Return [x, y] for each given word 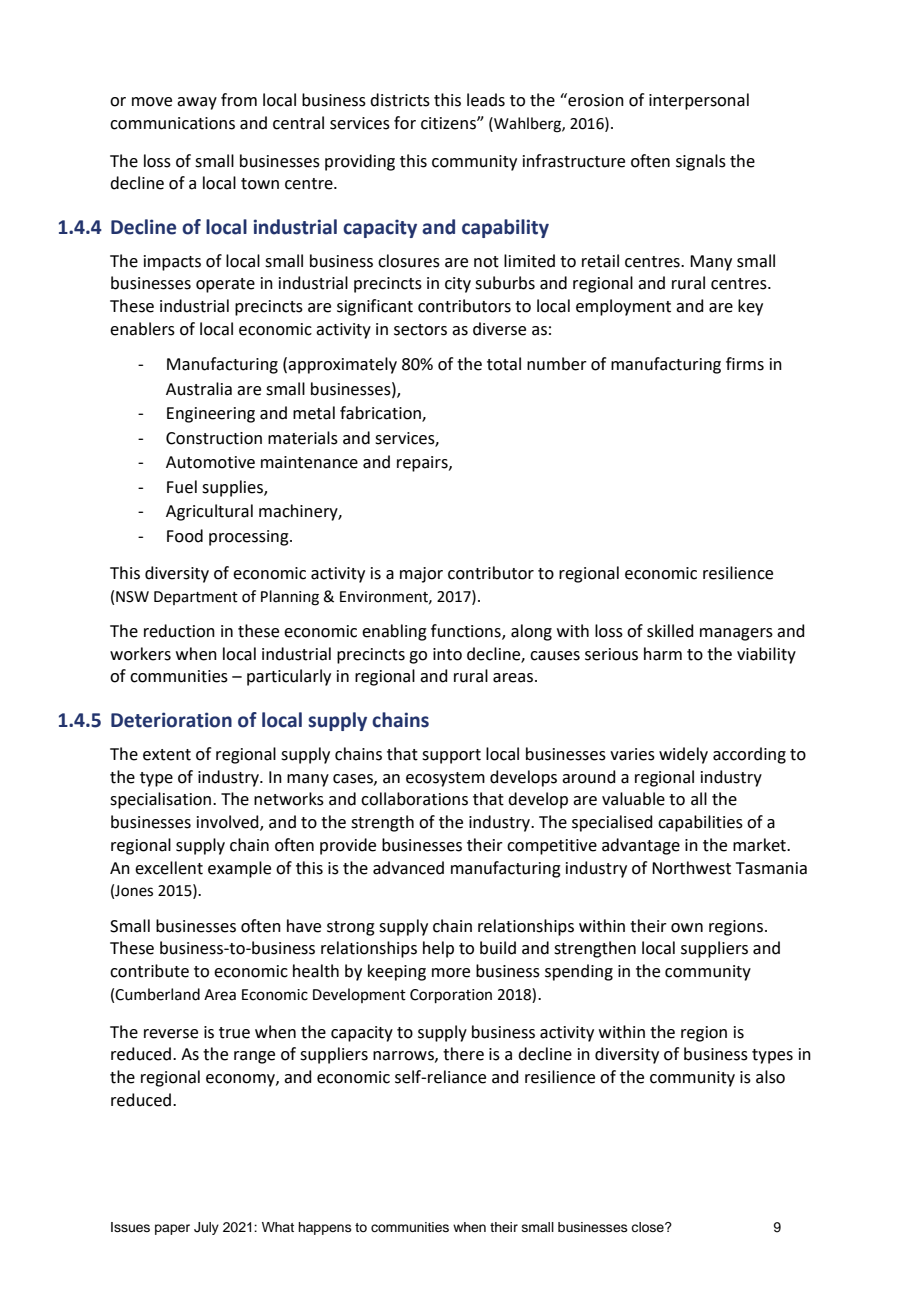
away [197, 103]
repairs [423, 464]
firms [745, 364]
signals [701, 162]
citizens [449, 123]
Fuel [182, 487]
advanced [408, 868]
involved [229, 823]
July [206, 1228]
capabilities [700, 823]
